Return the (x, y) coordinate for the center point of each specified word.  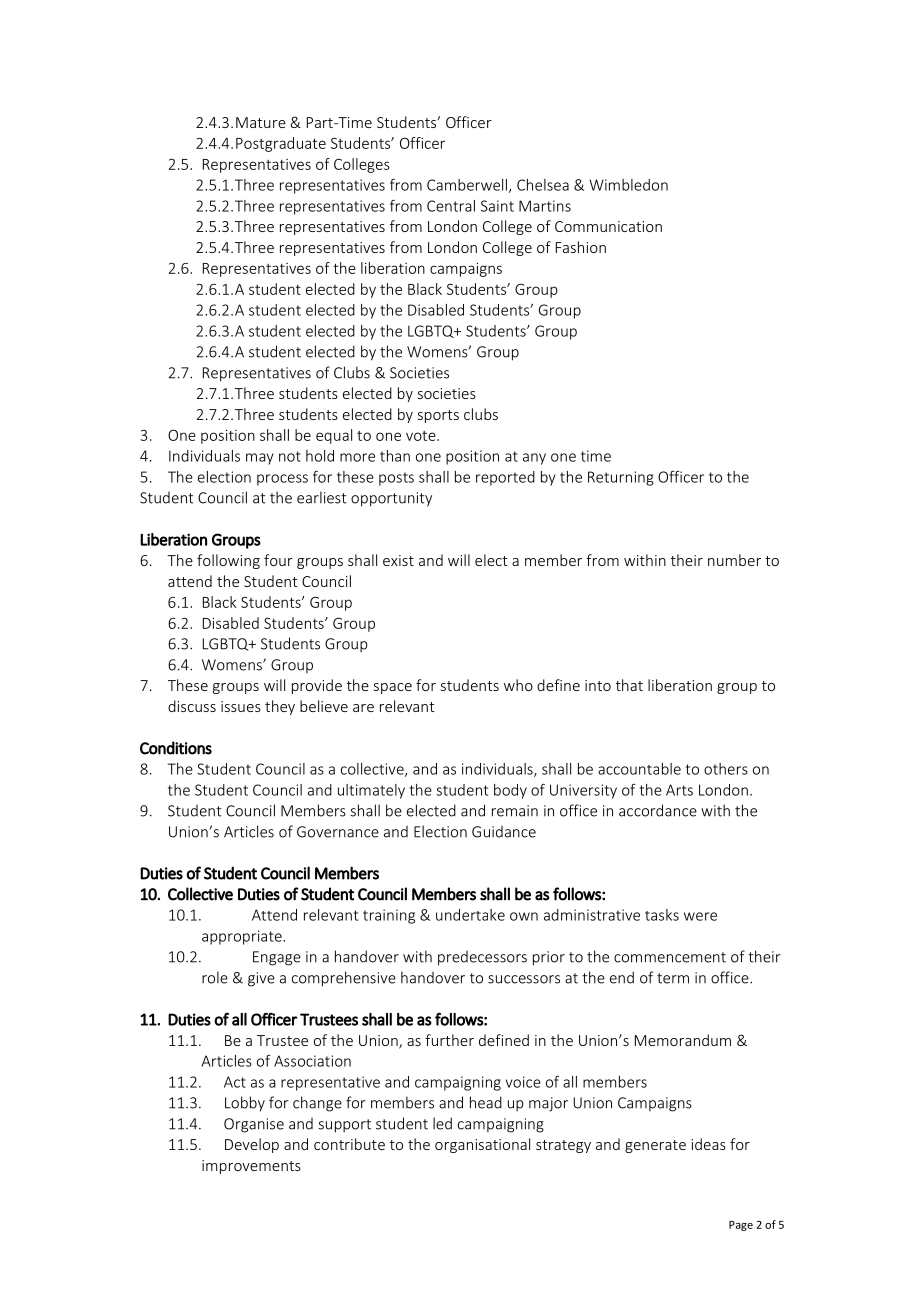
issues (241, 706)
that (629, 685)
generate (655, 1146)
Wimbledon (628, 185)
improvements (251, 1167)
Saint (497, 206)
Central (451, 206)
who (518, 685)
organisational (482, 1145)
